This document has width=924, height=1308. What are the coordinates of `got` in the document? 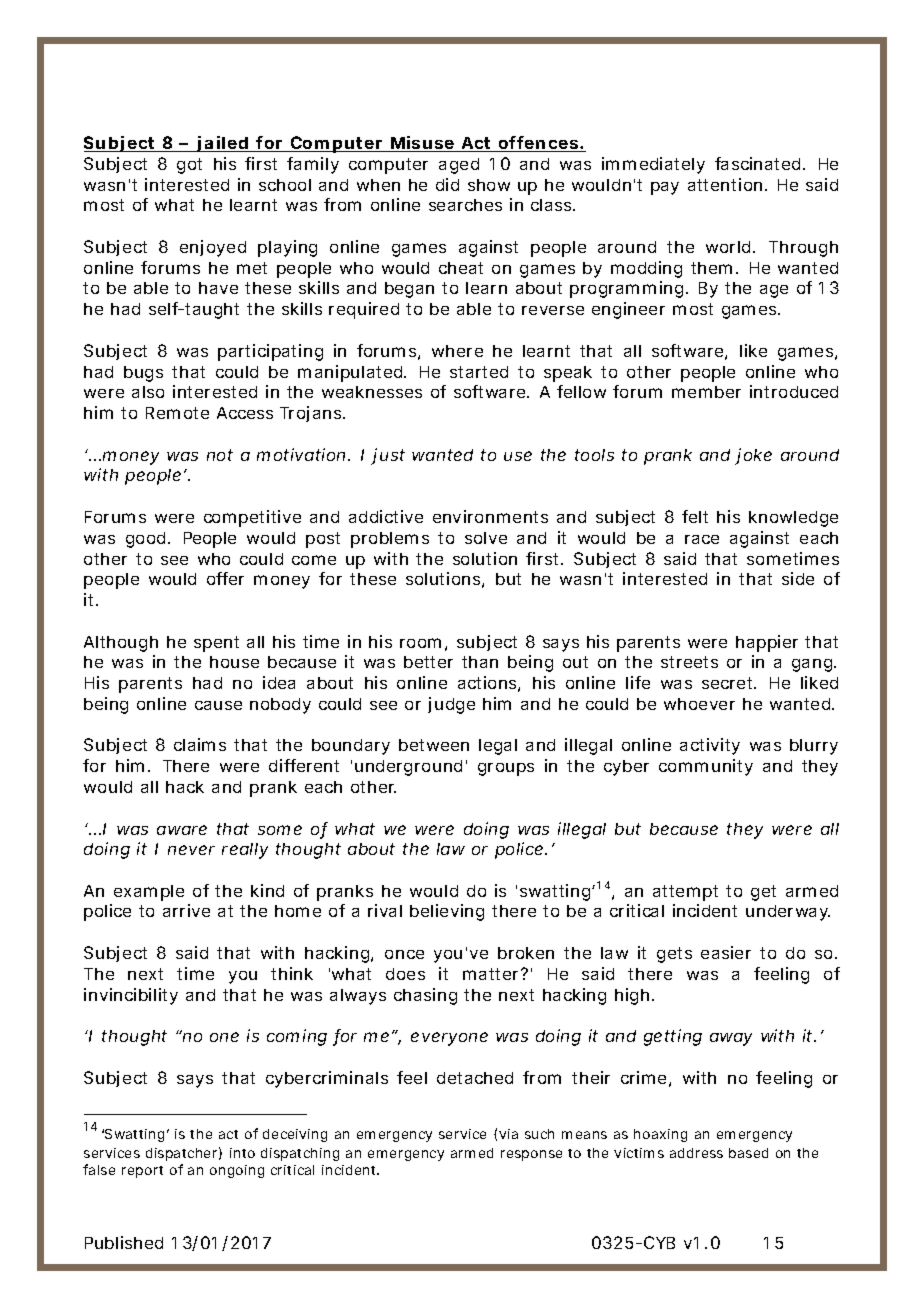 It's located at (189, 166).
